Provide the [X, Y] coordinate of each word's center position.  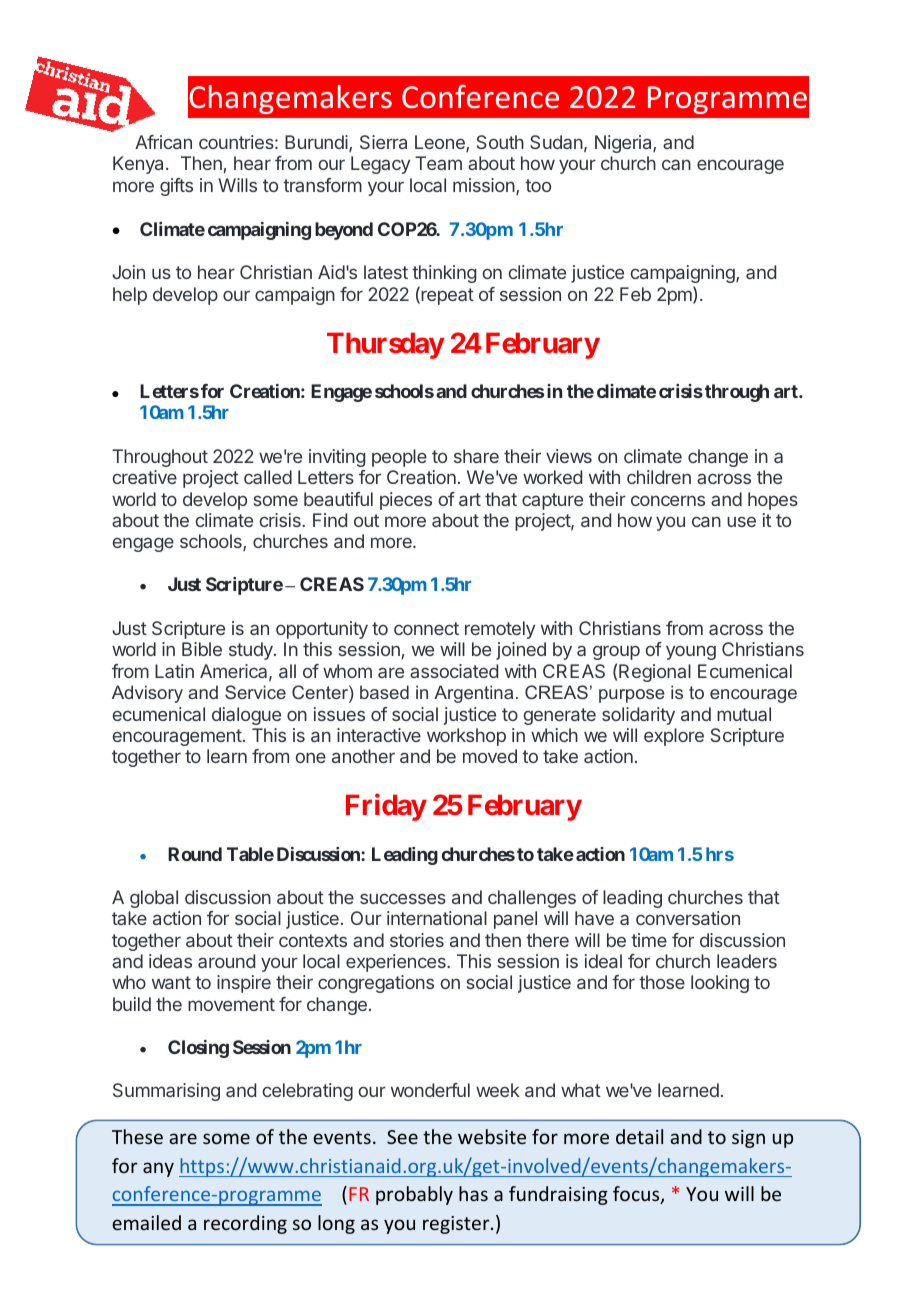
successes [403, 898]
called [268, 477]
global [154, 899]
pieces [406, 501]
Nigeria [624, 144]
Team [438, 163]
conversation [688, 918]
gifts [176, 187]
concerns [668, 500]
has [473, 1193]
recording [245, 1224]
